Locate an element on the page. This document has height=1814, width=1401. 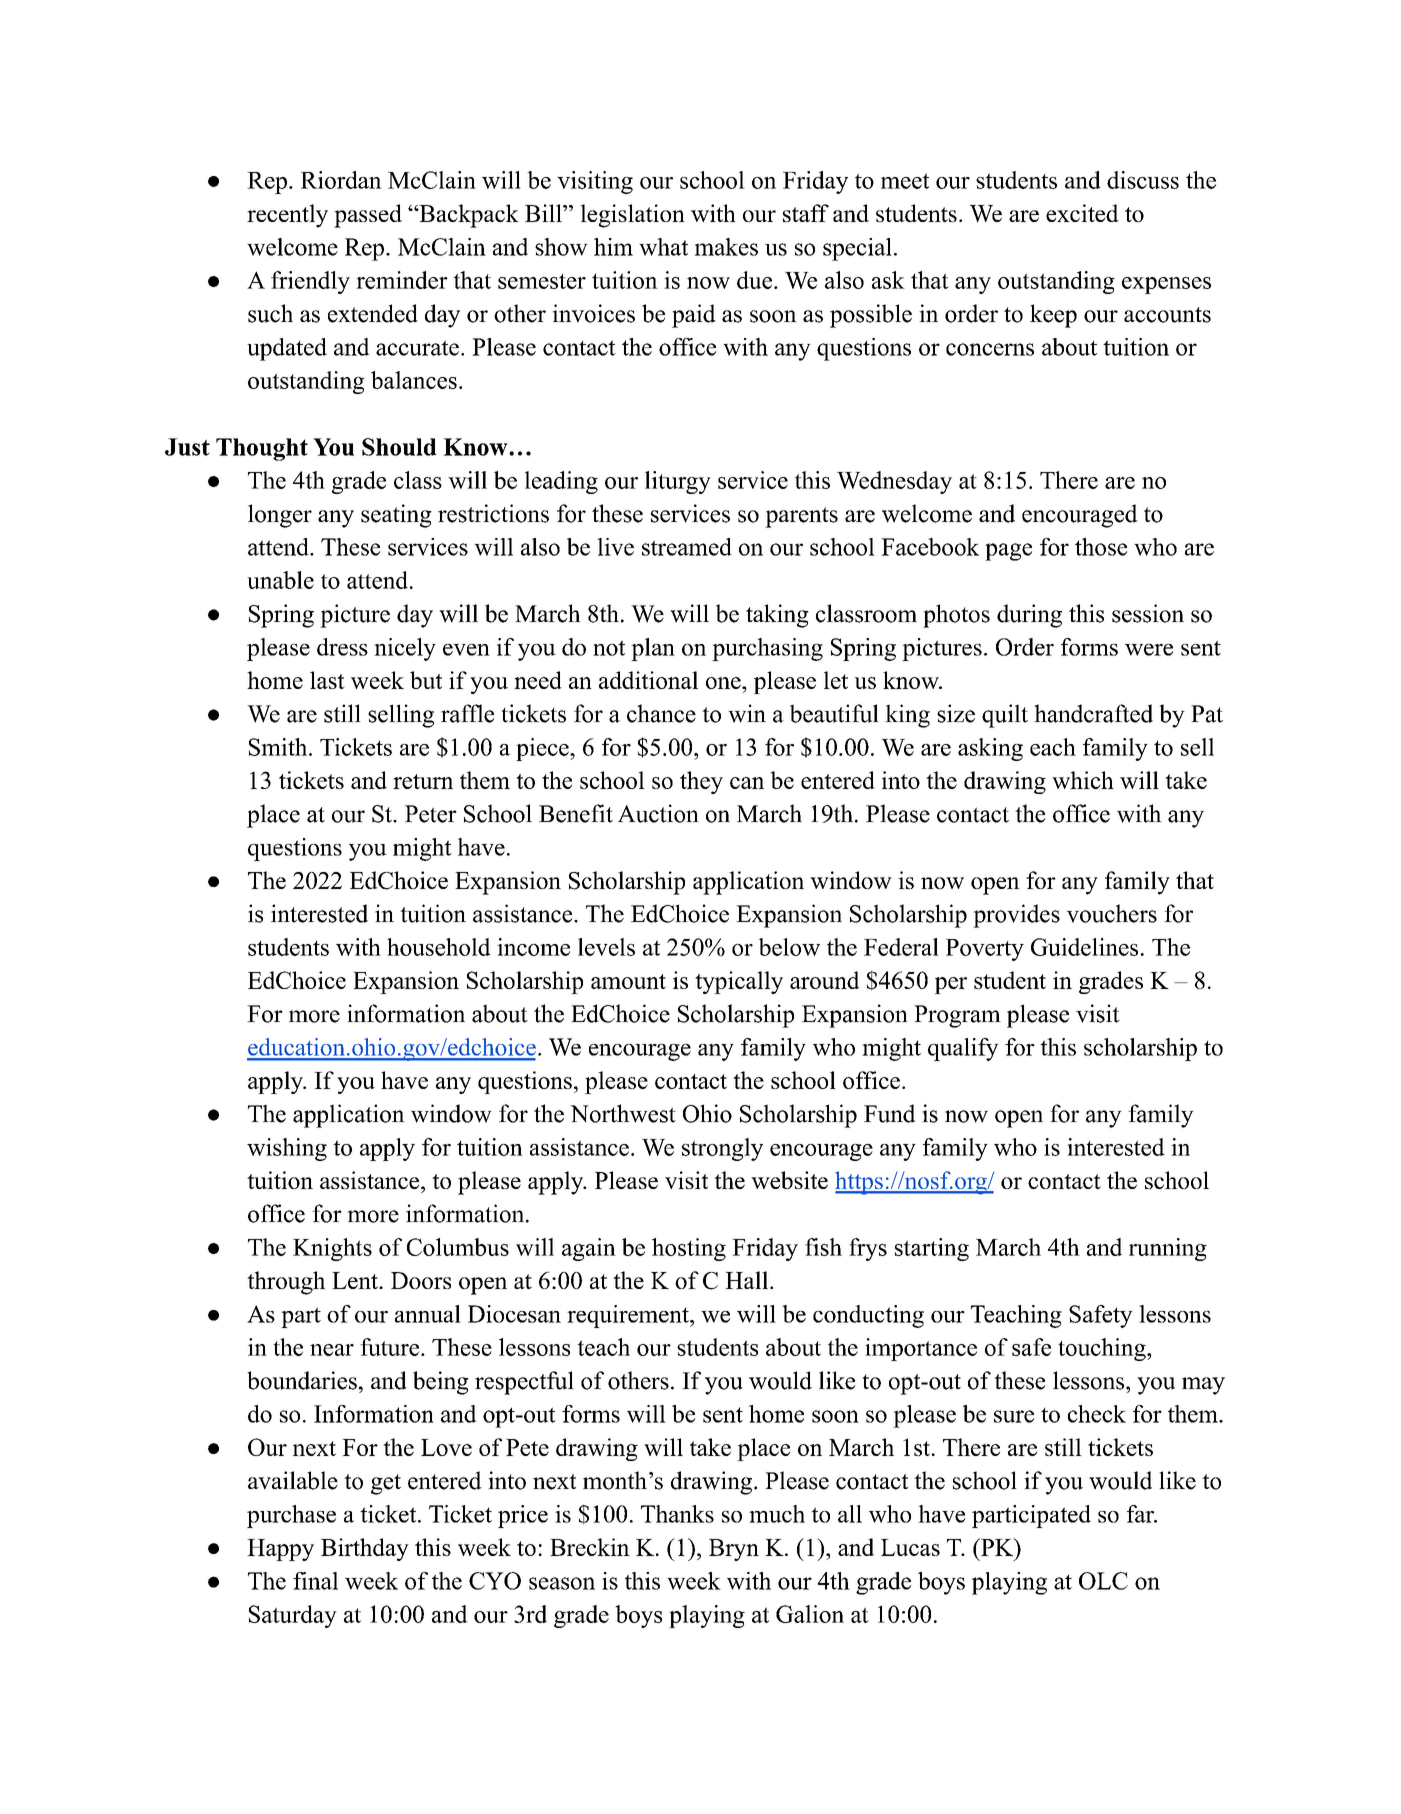
household is located at coordinates (439, 947).
